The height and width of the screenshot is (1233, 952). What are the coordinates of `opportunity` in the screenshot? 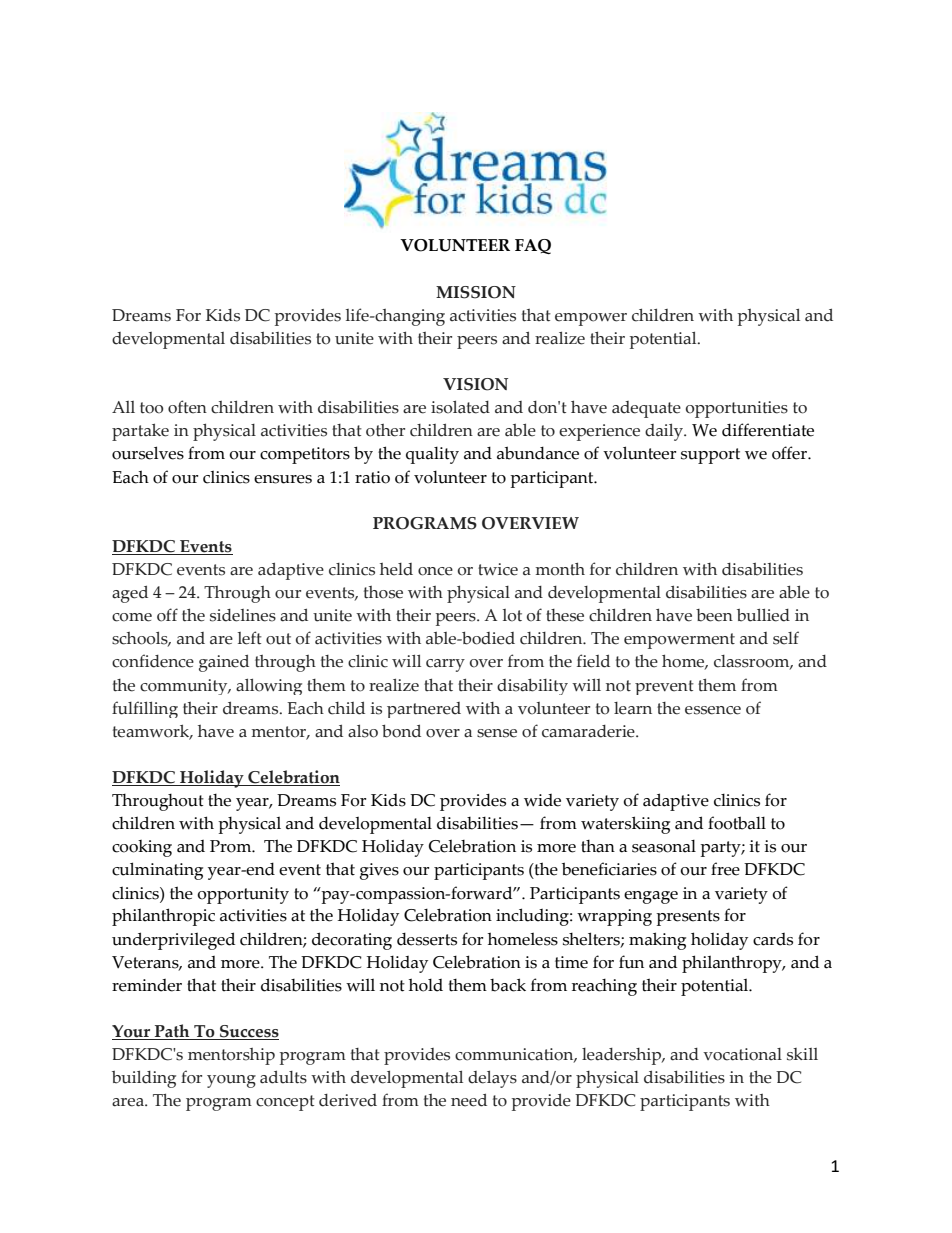 It's located at (243, 895).
